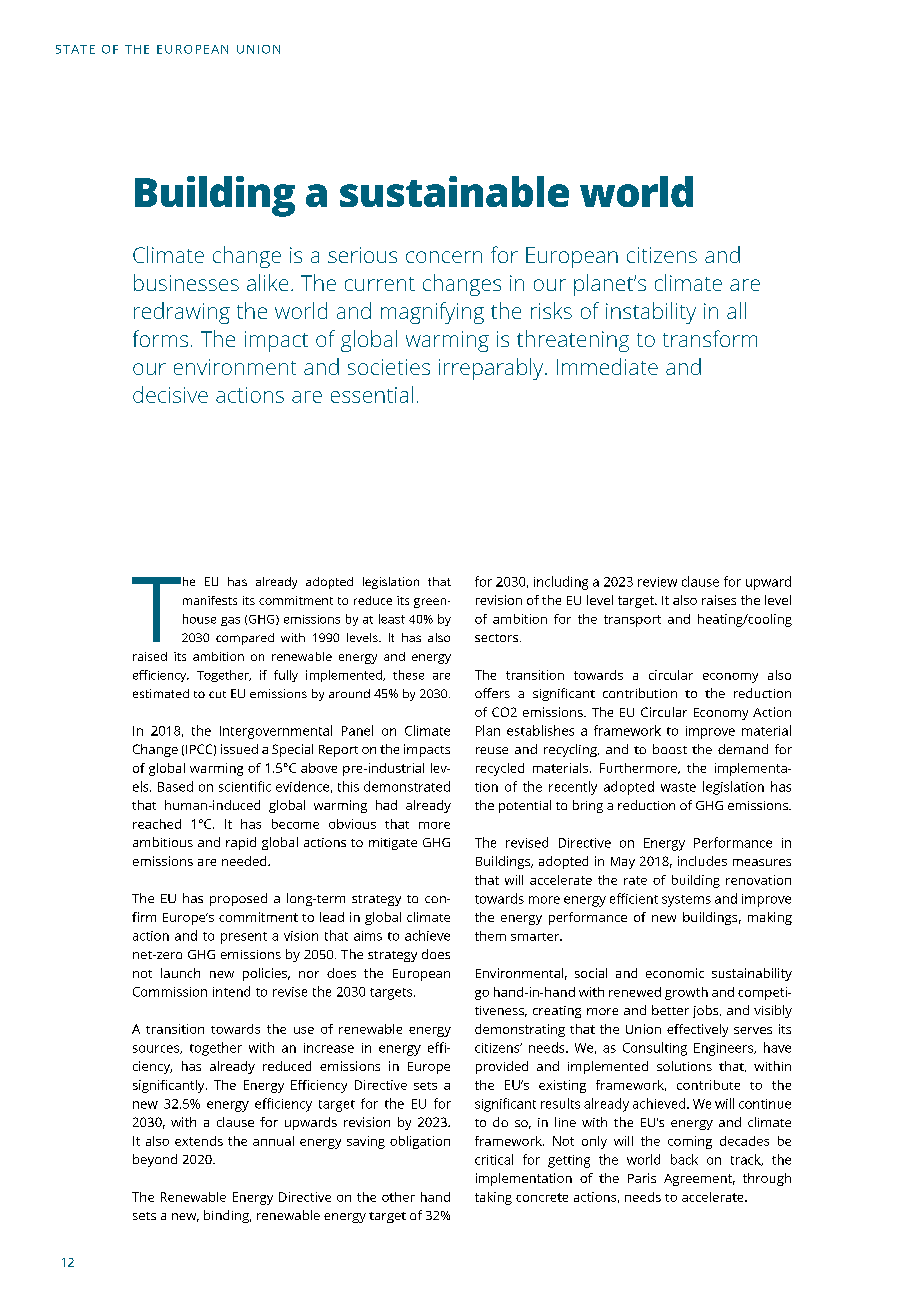  Describe the element at coordinates (684, 1159) in the screenshot. I see `back` at that location.
